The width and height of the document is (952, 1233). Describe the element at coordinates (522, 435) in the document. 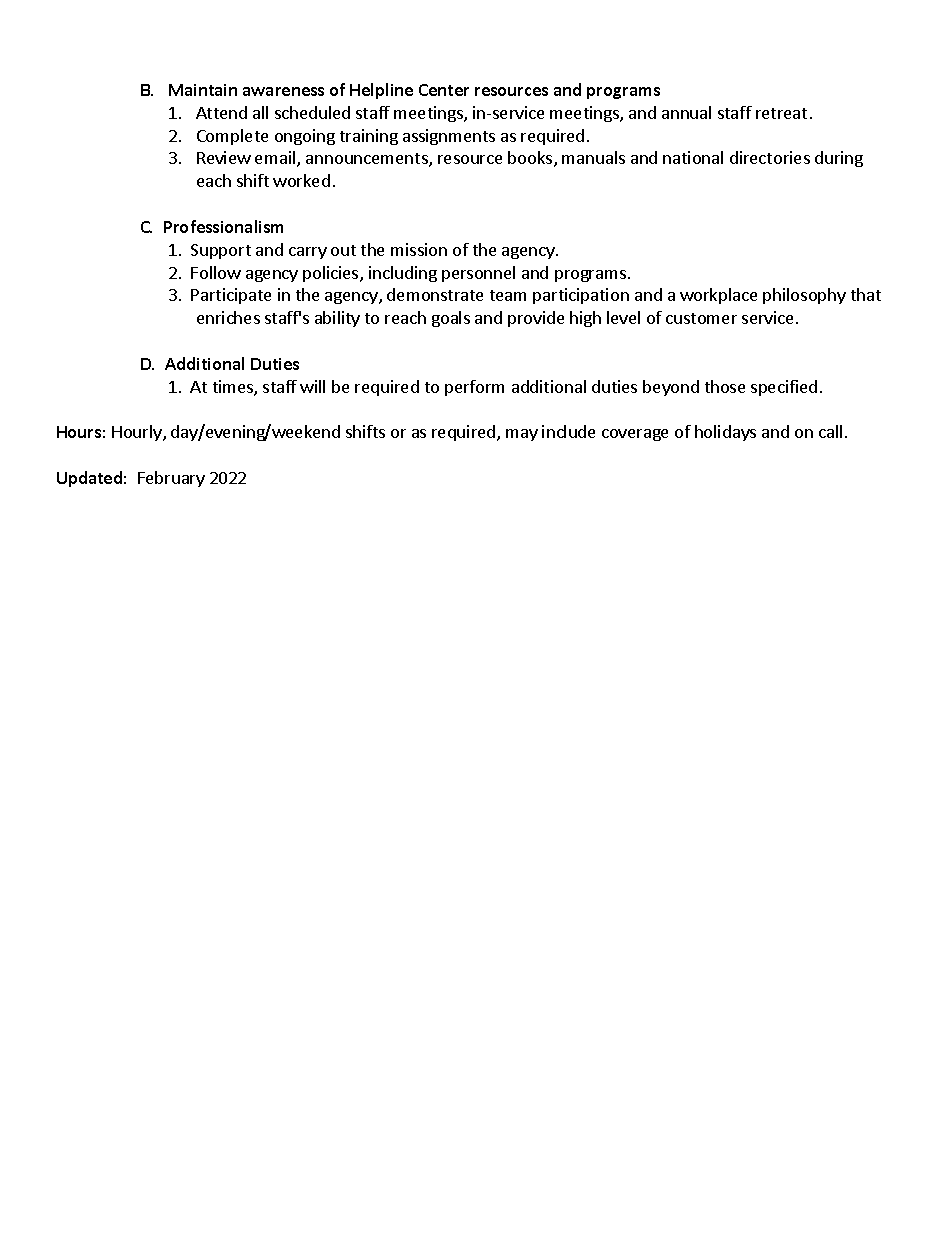

I see `may` at that location.
